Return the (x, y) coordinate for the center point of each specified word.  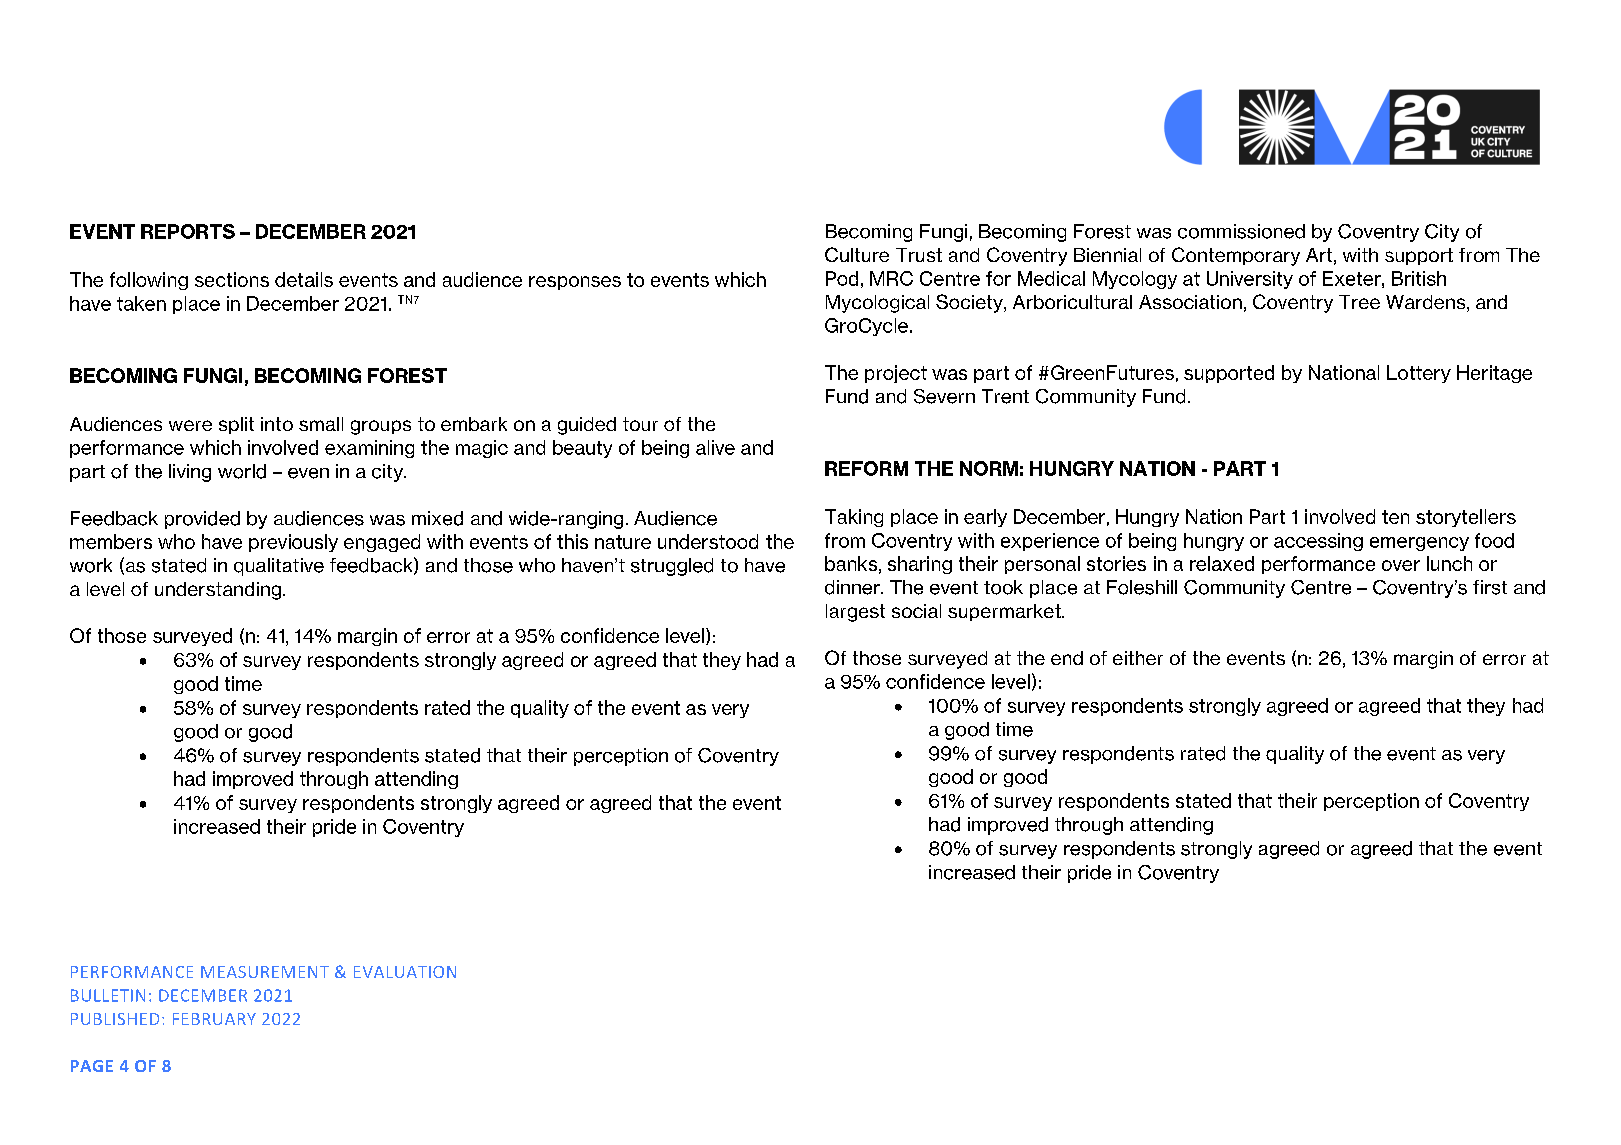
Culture (857, 254)
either (1138, 658)
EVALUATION (405, 972)
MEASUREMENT (265, 972)
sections (232, 279)
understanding (218, 591)
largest (855, 613)
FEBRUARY (214, 1019)
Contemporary (1236, 256)
